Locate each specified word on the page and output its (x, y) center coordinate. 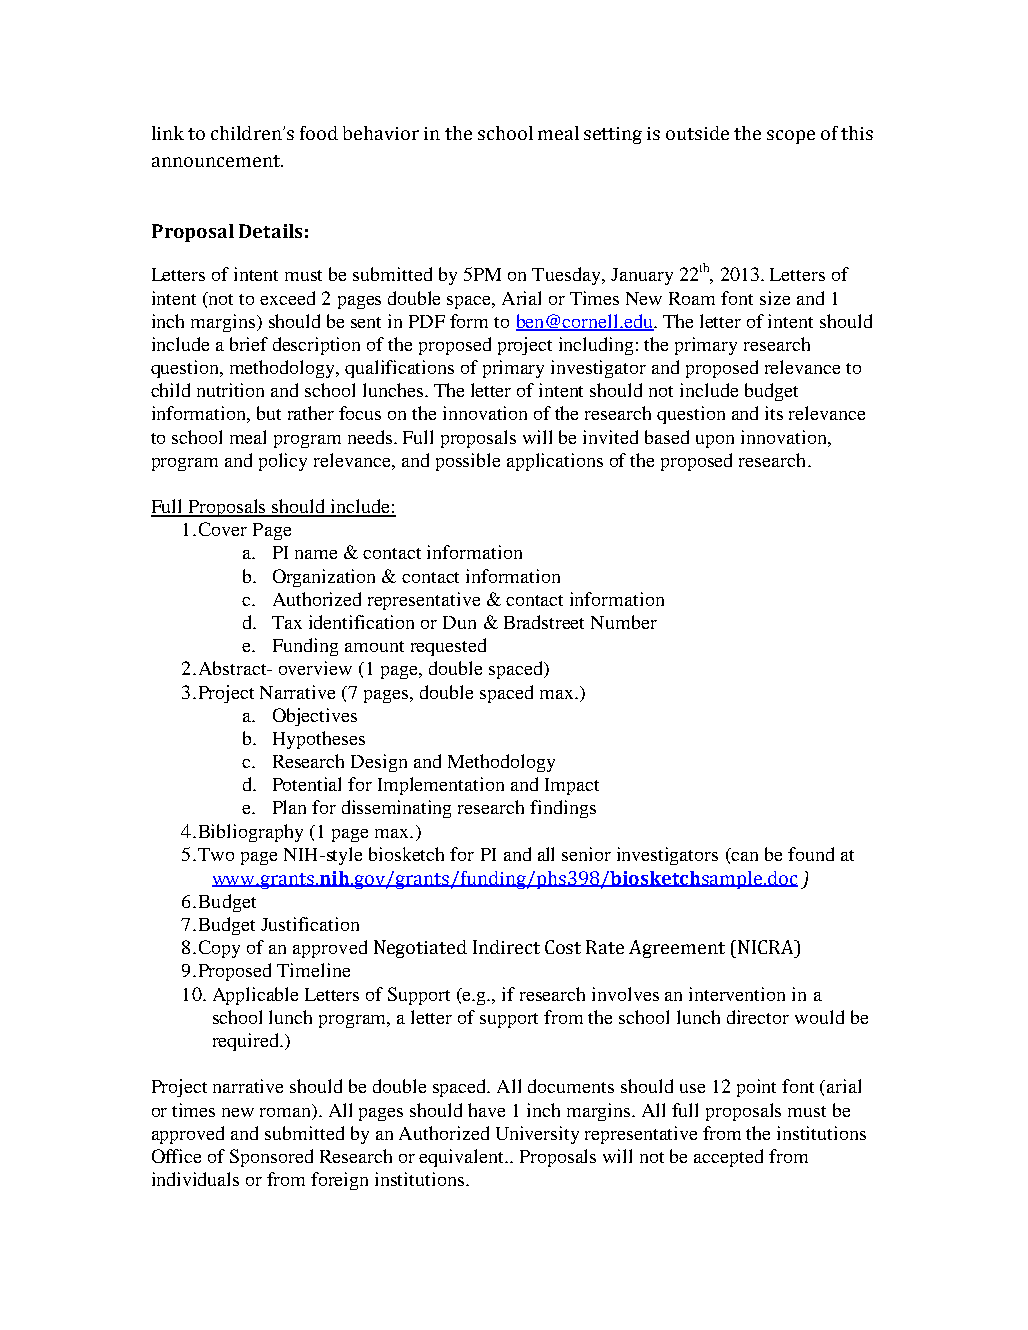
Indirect (506, 947)
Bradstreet (544, 622)
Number (624, 622)
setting (613, 135)
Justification (310, 924)
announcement (217, 161)
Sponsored (271, 1158)
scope (791, 137)
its (774, 413)
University (537, 1135)
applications (555, 462)
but (269, 413)
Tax (287, 622)
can (743, 857)
